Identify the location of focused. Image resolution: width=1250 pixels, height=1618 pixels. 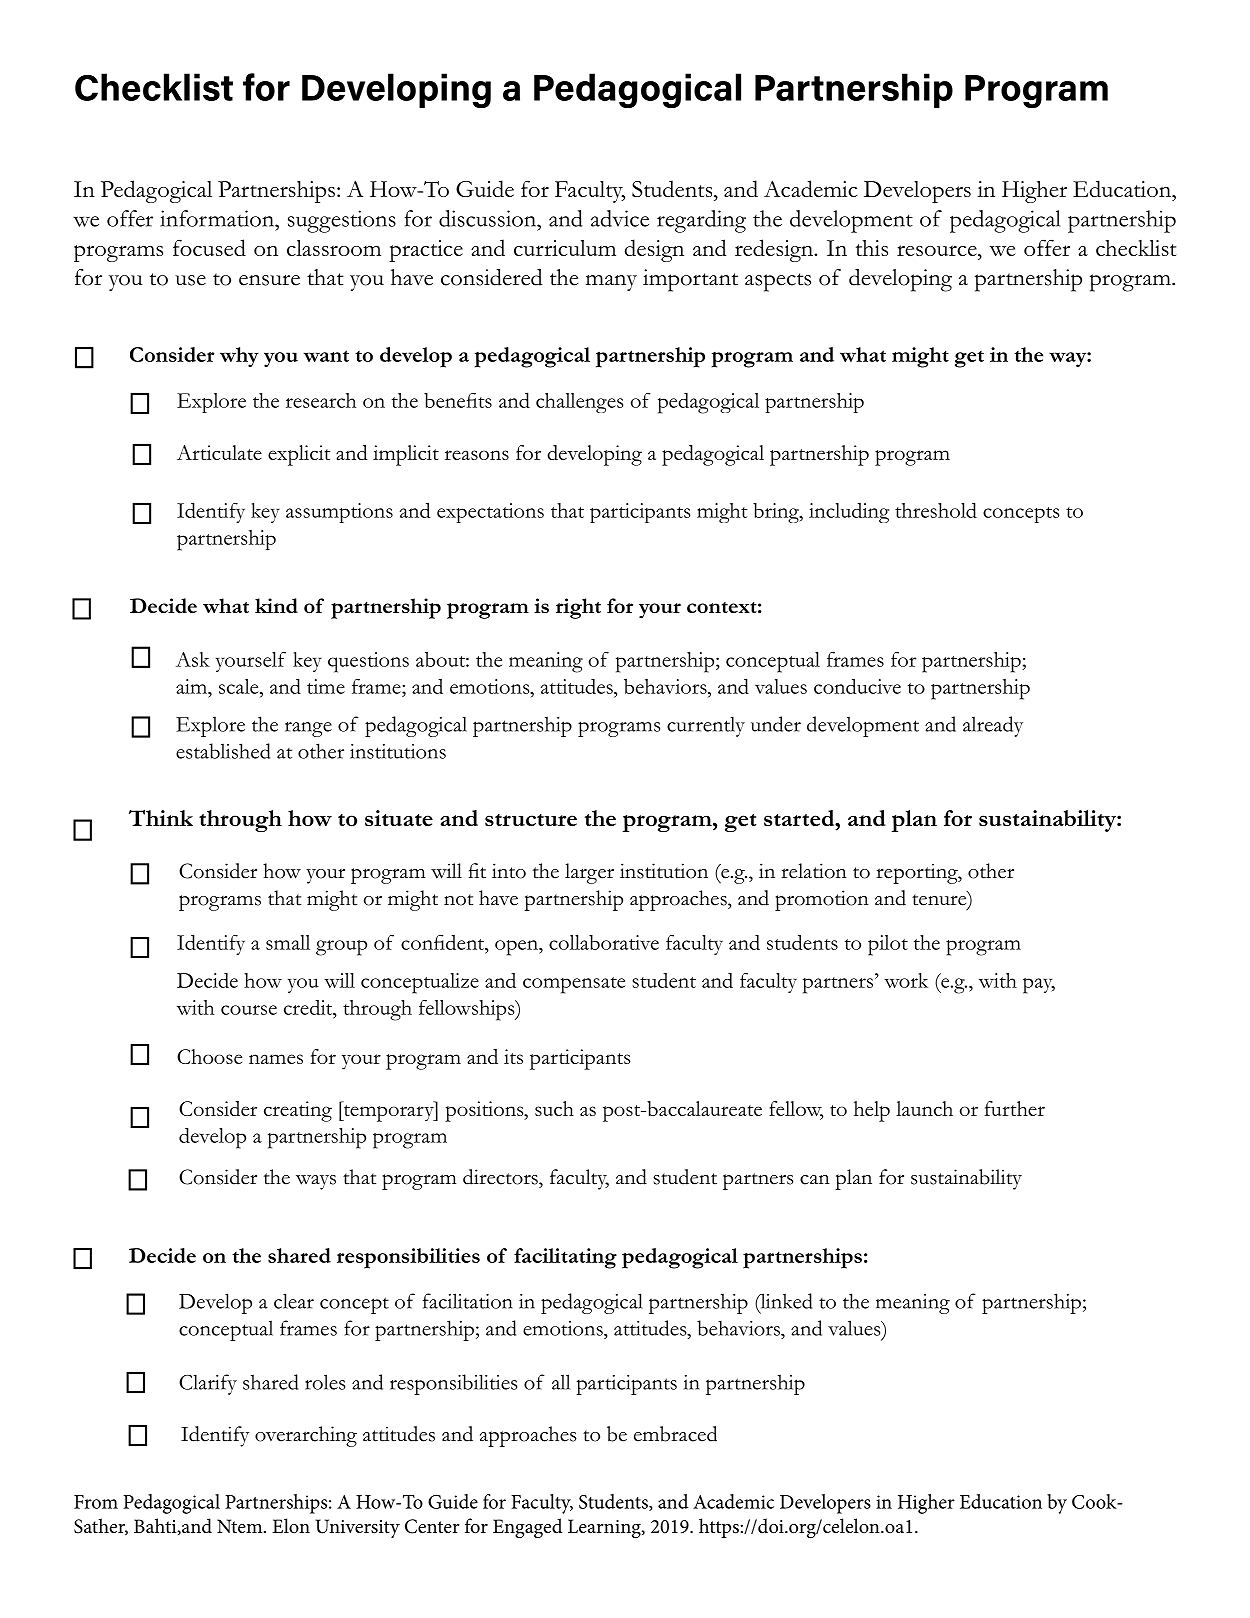
(209, 247).
